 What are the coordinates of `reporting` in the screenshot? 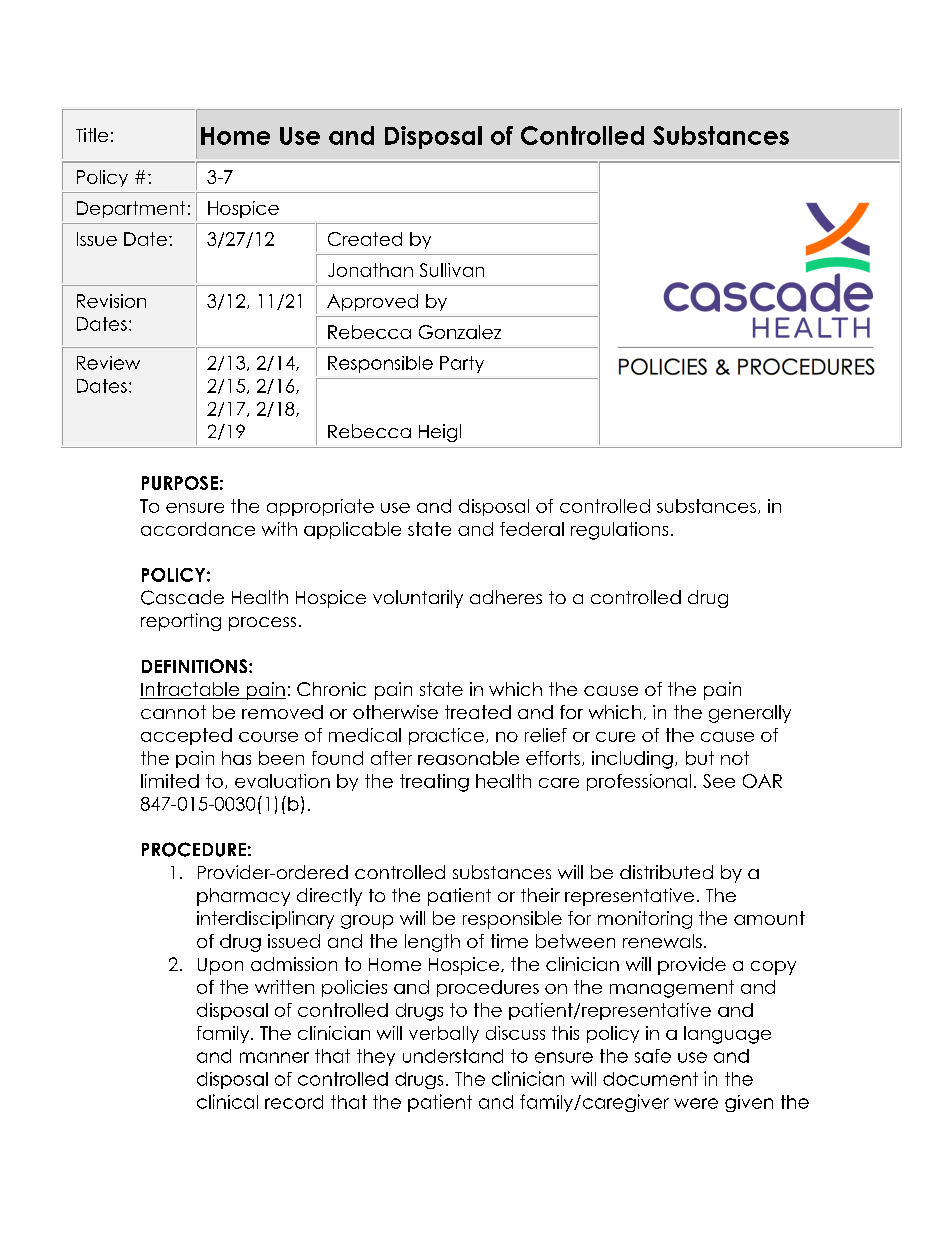 It's located at (181, 622).
